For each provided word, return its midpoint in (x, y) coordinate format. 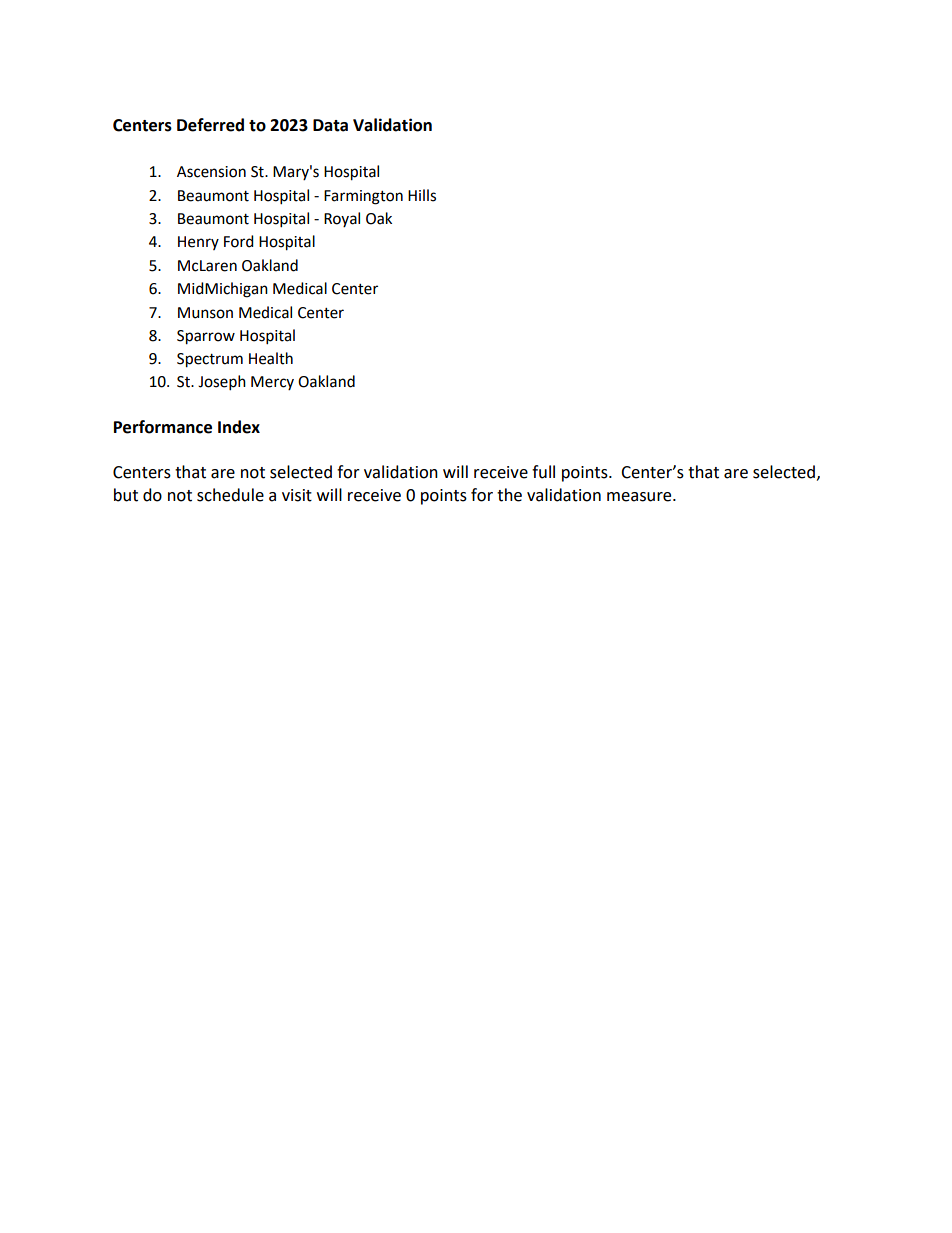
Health (271, 358)
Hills (422, 195)
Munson (205, 313)
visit (297, 495)
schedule (230, 495)
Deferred (210, 125)
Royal (342, 219)
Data (330, 125)
